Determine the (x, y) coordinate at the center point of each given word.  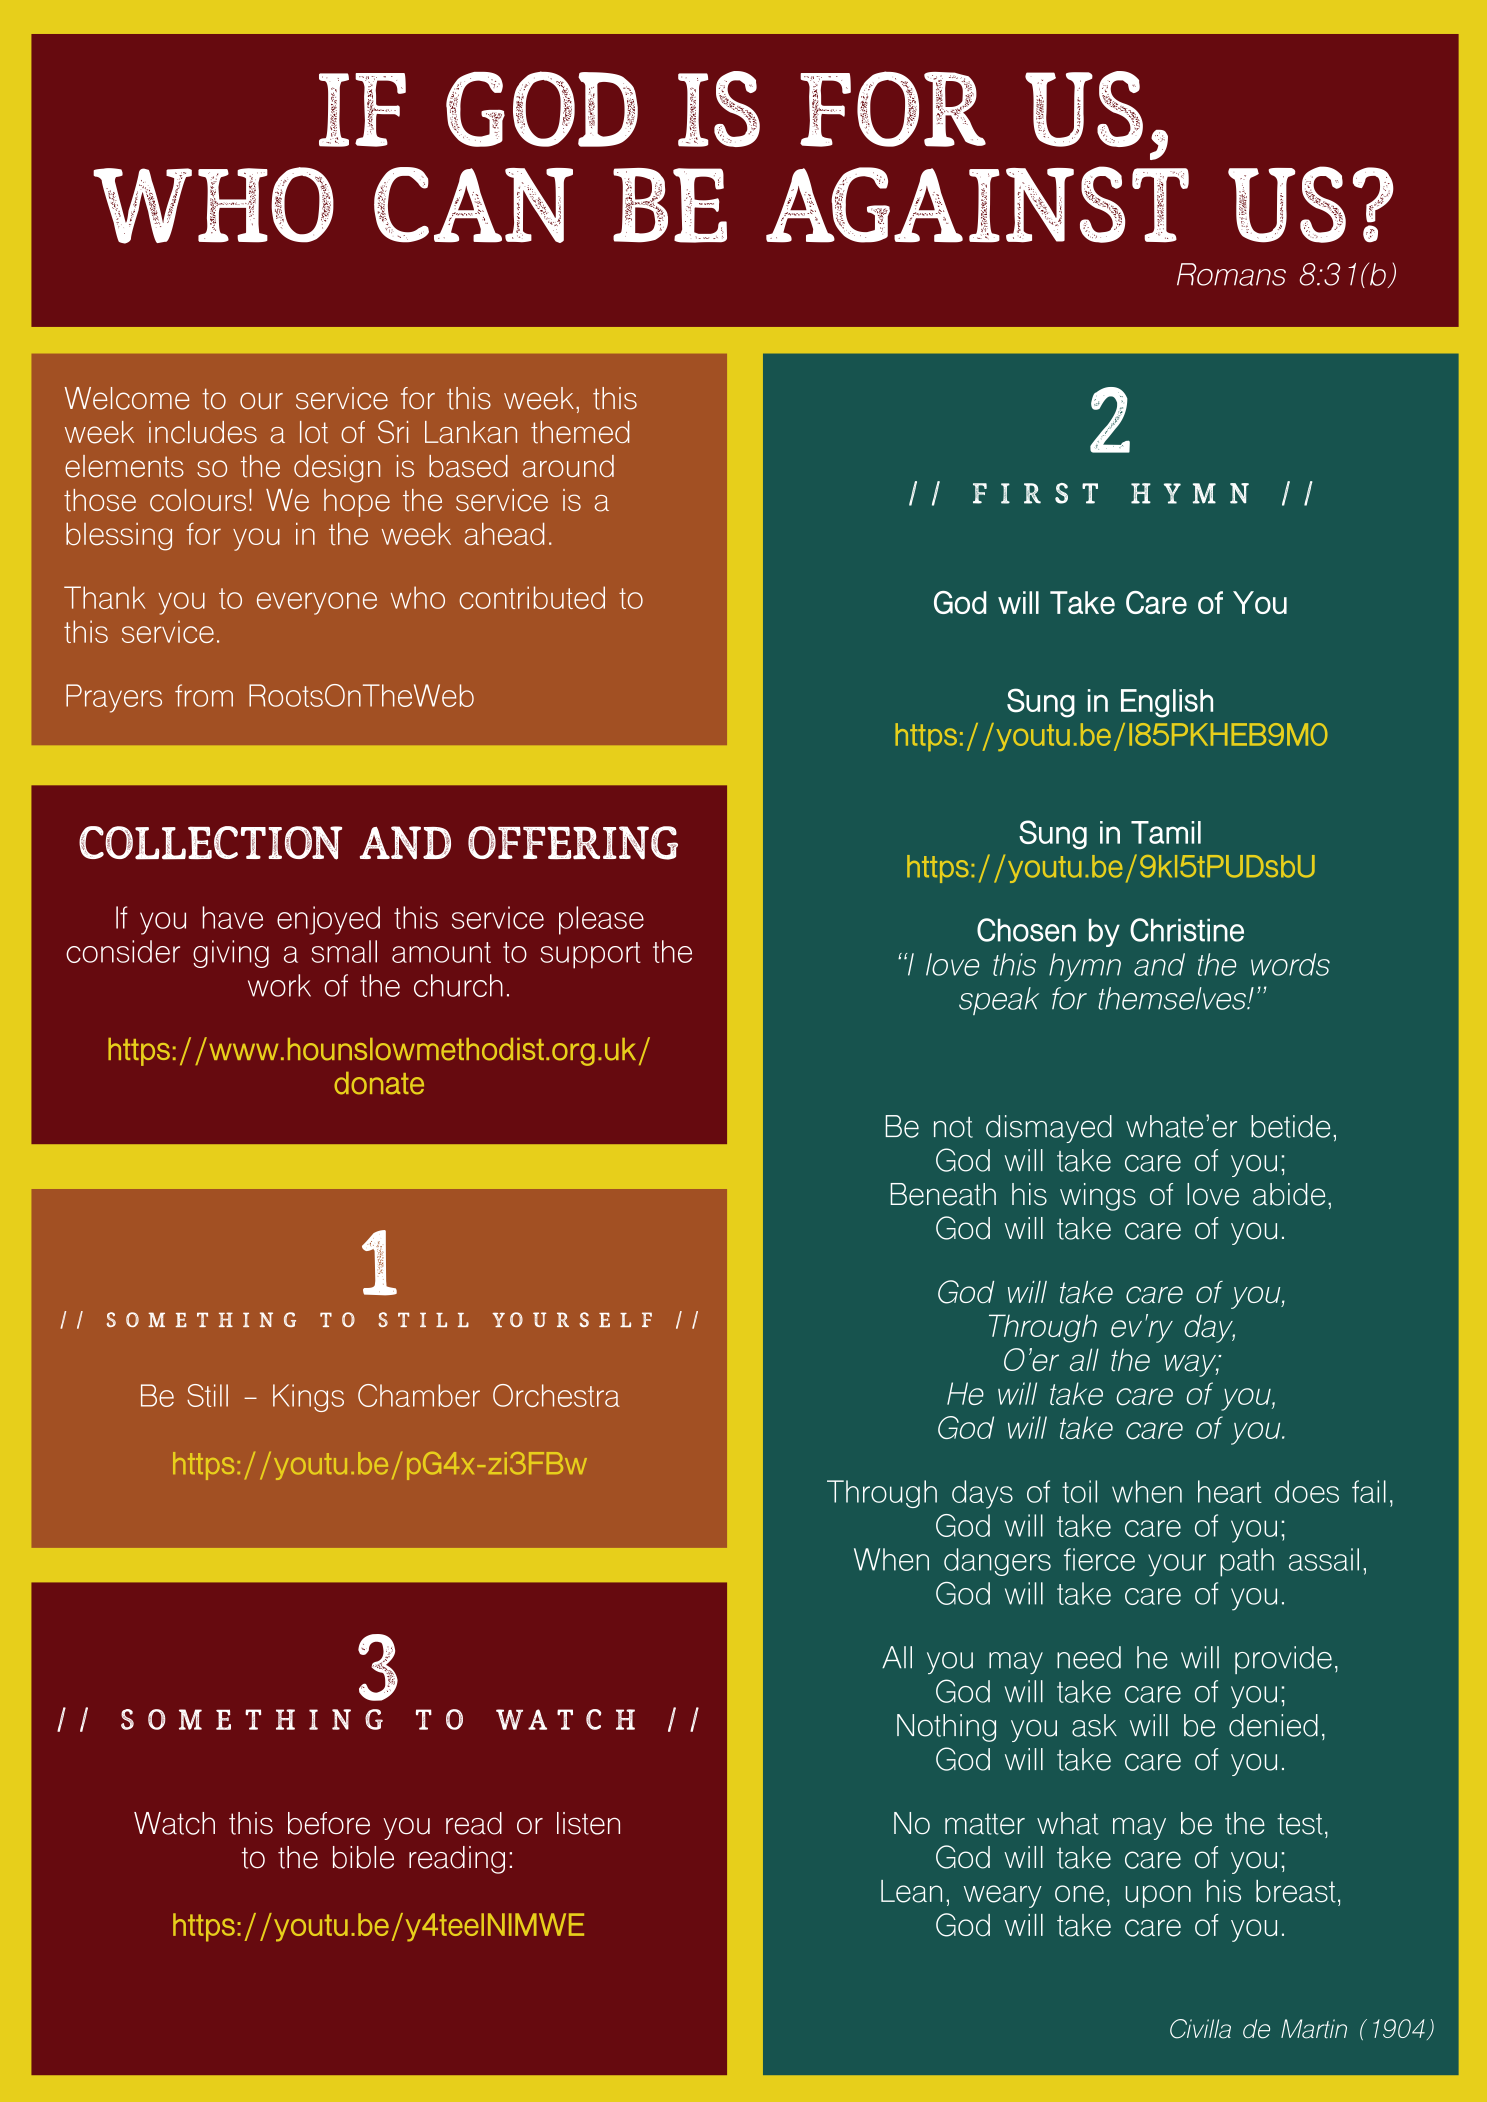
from (204, 695)
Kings (308, 1398)
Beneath (943, 1194)
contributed (532, 598)
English (1167, 703)
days (982, 1494)
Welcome (127, 398)
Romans (1231, 274)
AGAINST (977, 204)
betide (1290, 1126)
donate (379, 1083)
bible (363, 1857)
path (1247, 1562)
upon (1158, 1896)
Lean (911, 1891)
